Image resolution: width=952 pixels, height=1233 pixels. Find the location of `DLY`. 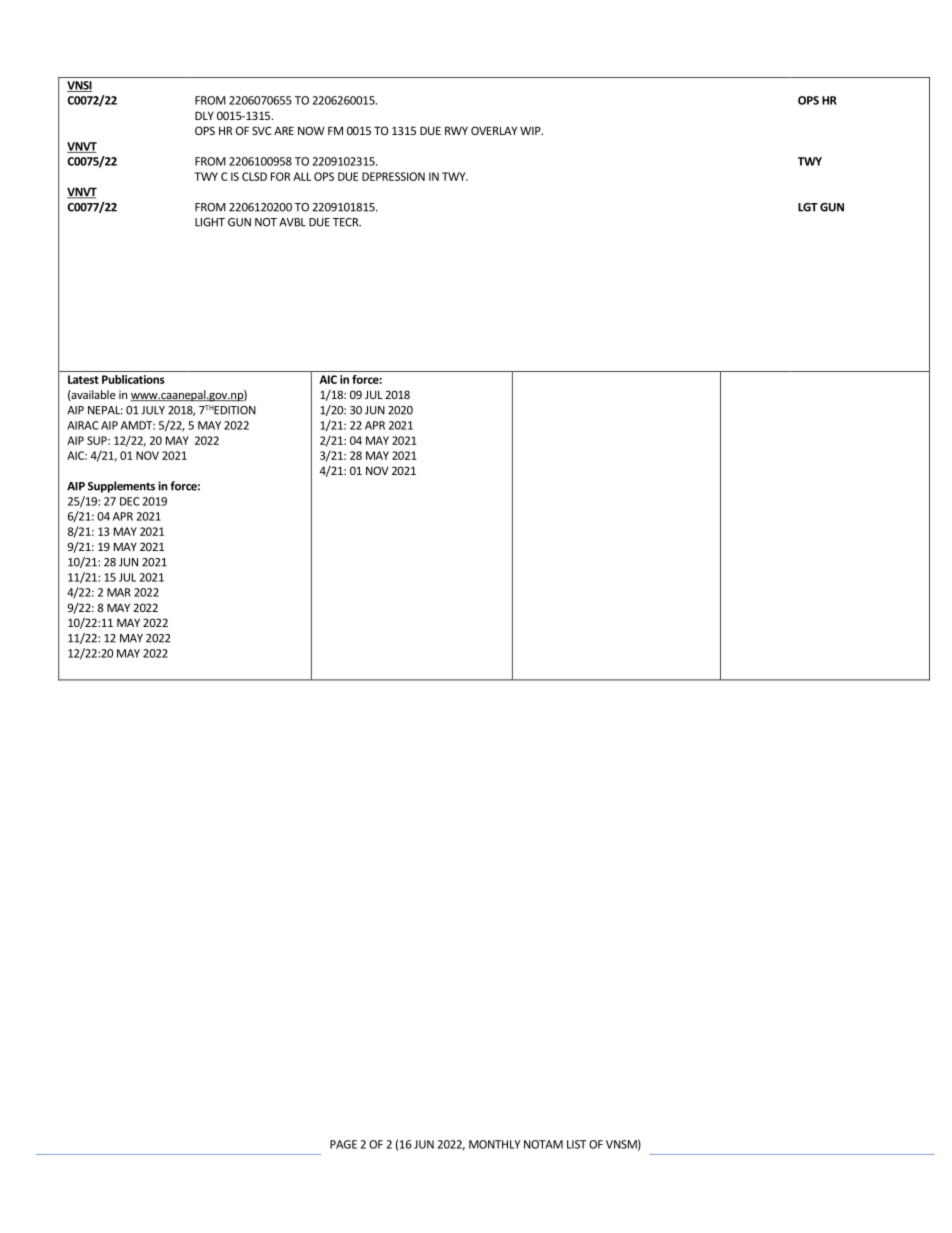

DLY is located at coordinates (204, 115).
